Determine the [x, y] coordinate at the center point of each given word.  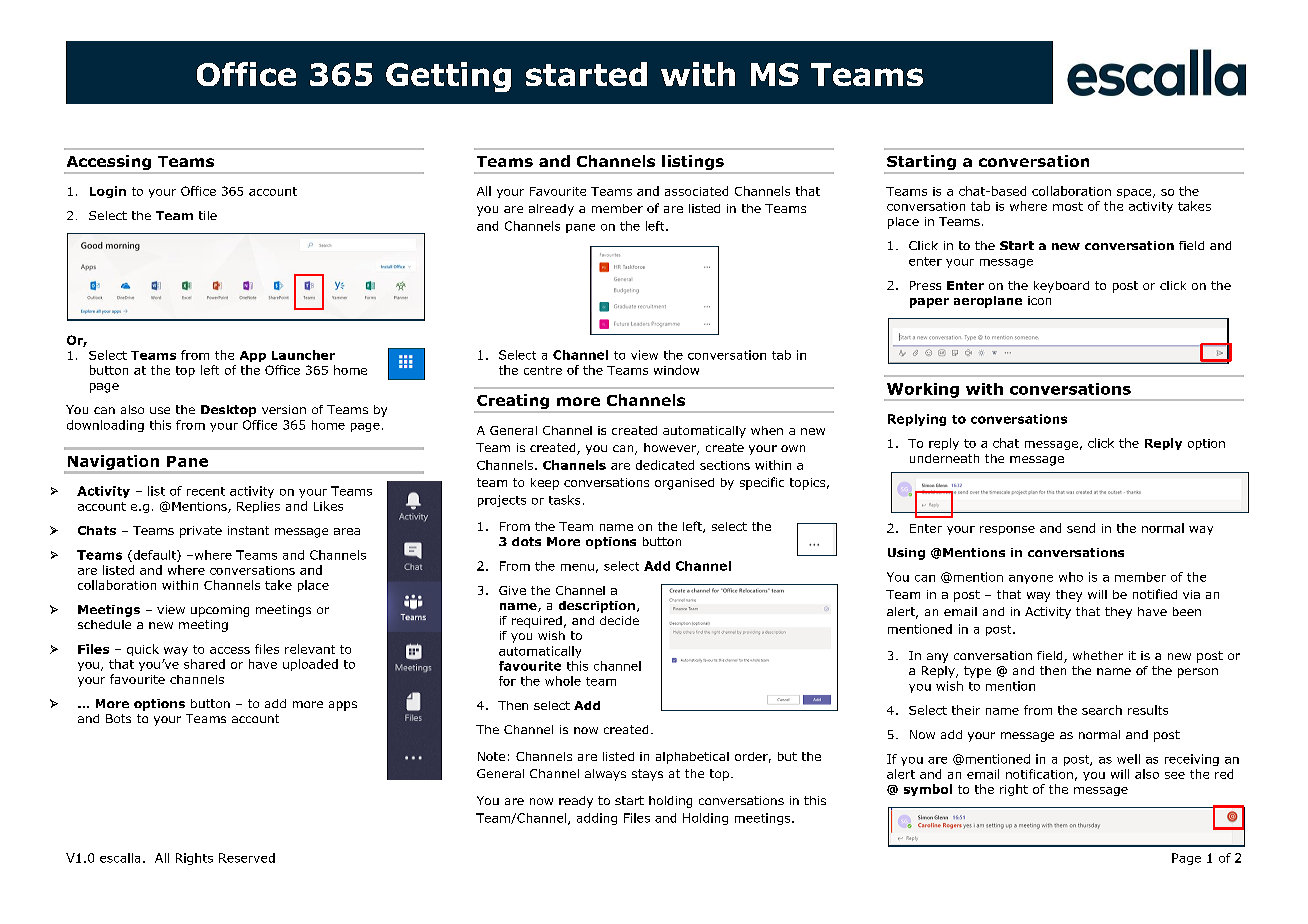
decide [619, 620]
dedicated [665, 465]
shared [204, 664]
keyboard [1061, 287]
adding [597, 819]
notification [1039, 774]
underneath [944, 458]
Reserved [247, 858]
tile [208, 215]
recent [206, 491]
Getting [448, 77]
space [1135, 193]
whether [1098, 655]
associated [696, 191]
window [676, 370]
